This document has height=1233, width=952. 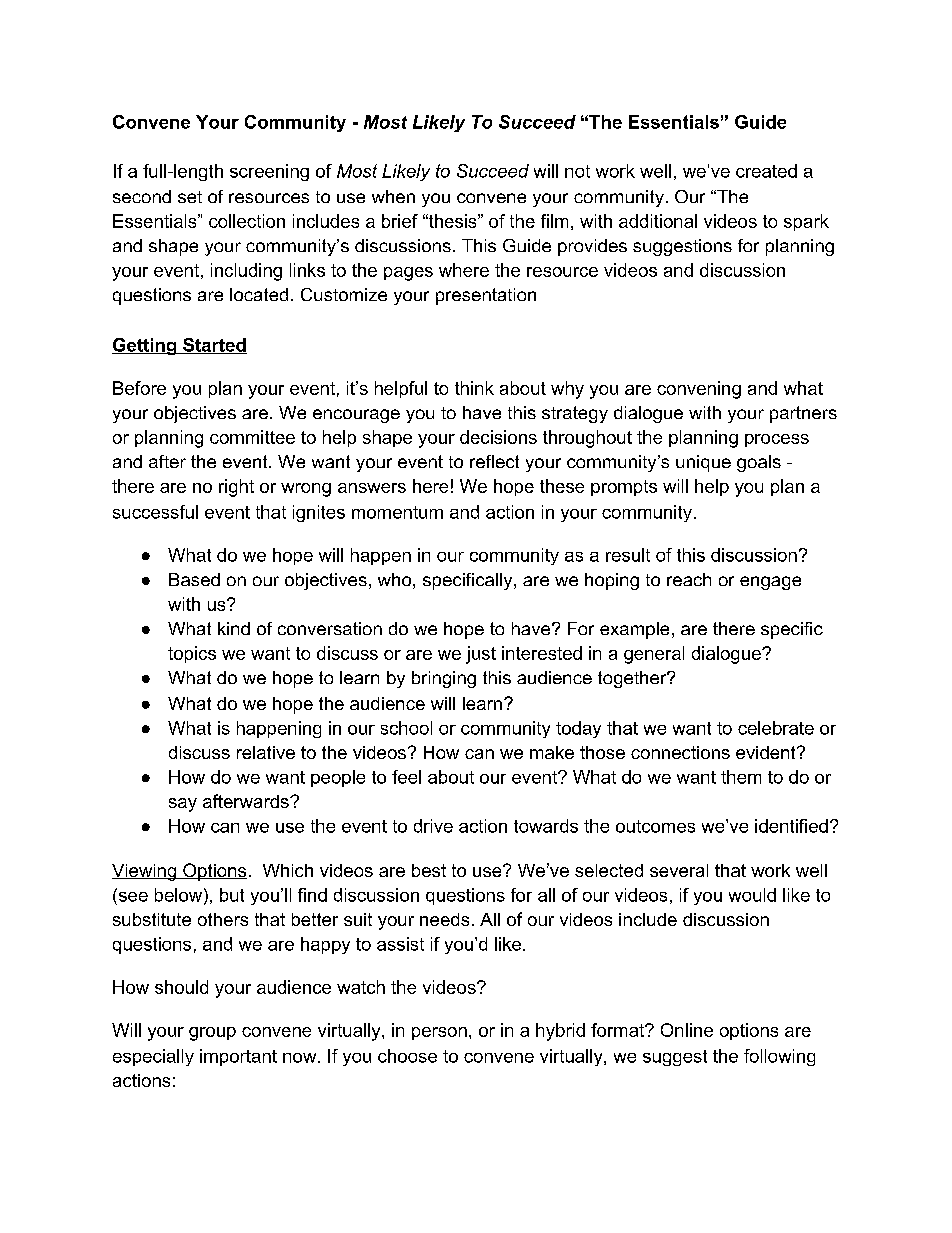 I want to click on kind, so click(x=234, y=628).
